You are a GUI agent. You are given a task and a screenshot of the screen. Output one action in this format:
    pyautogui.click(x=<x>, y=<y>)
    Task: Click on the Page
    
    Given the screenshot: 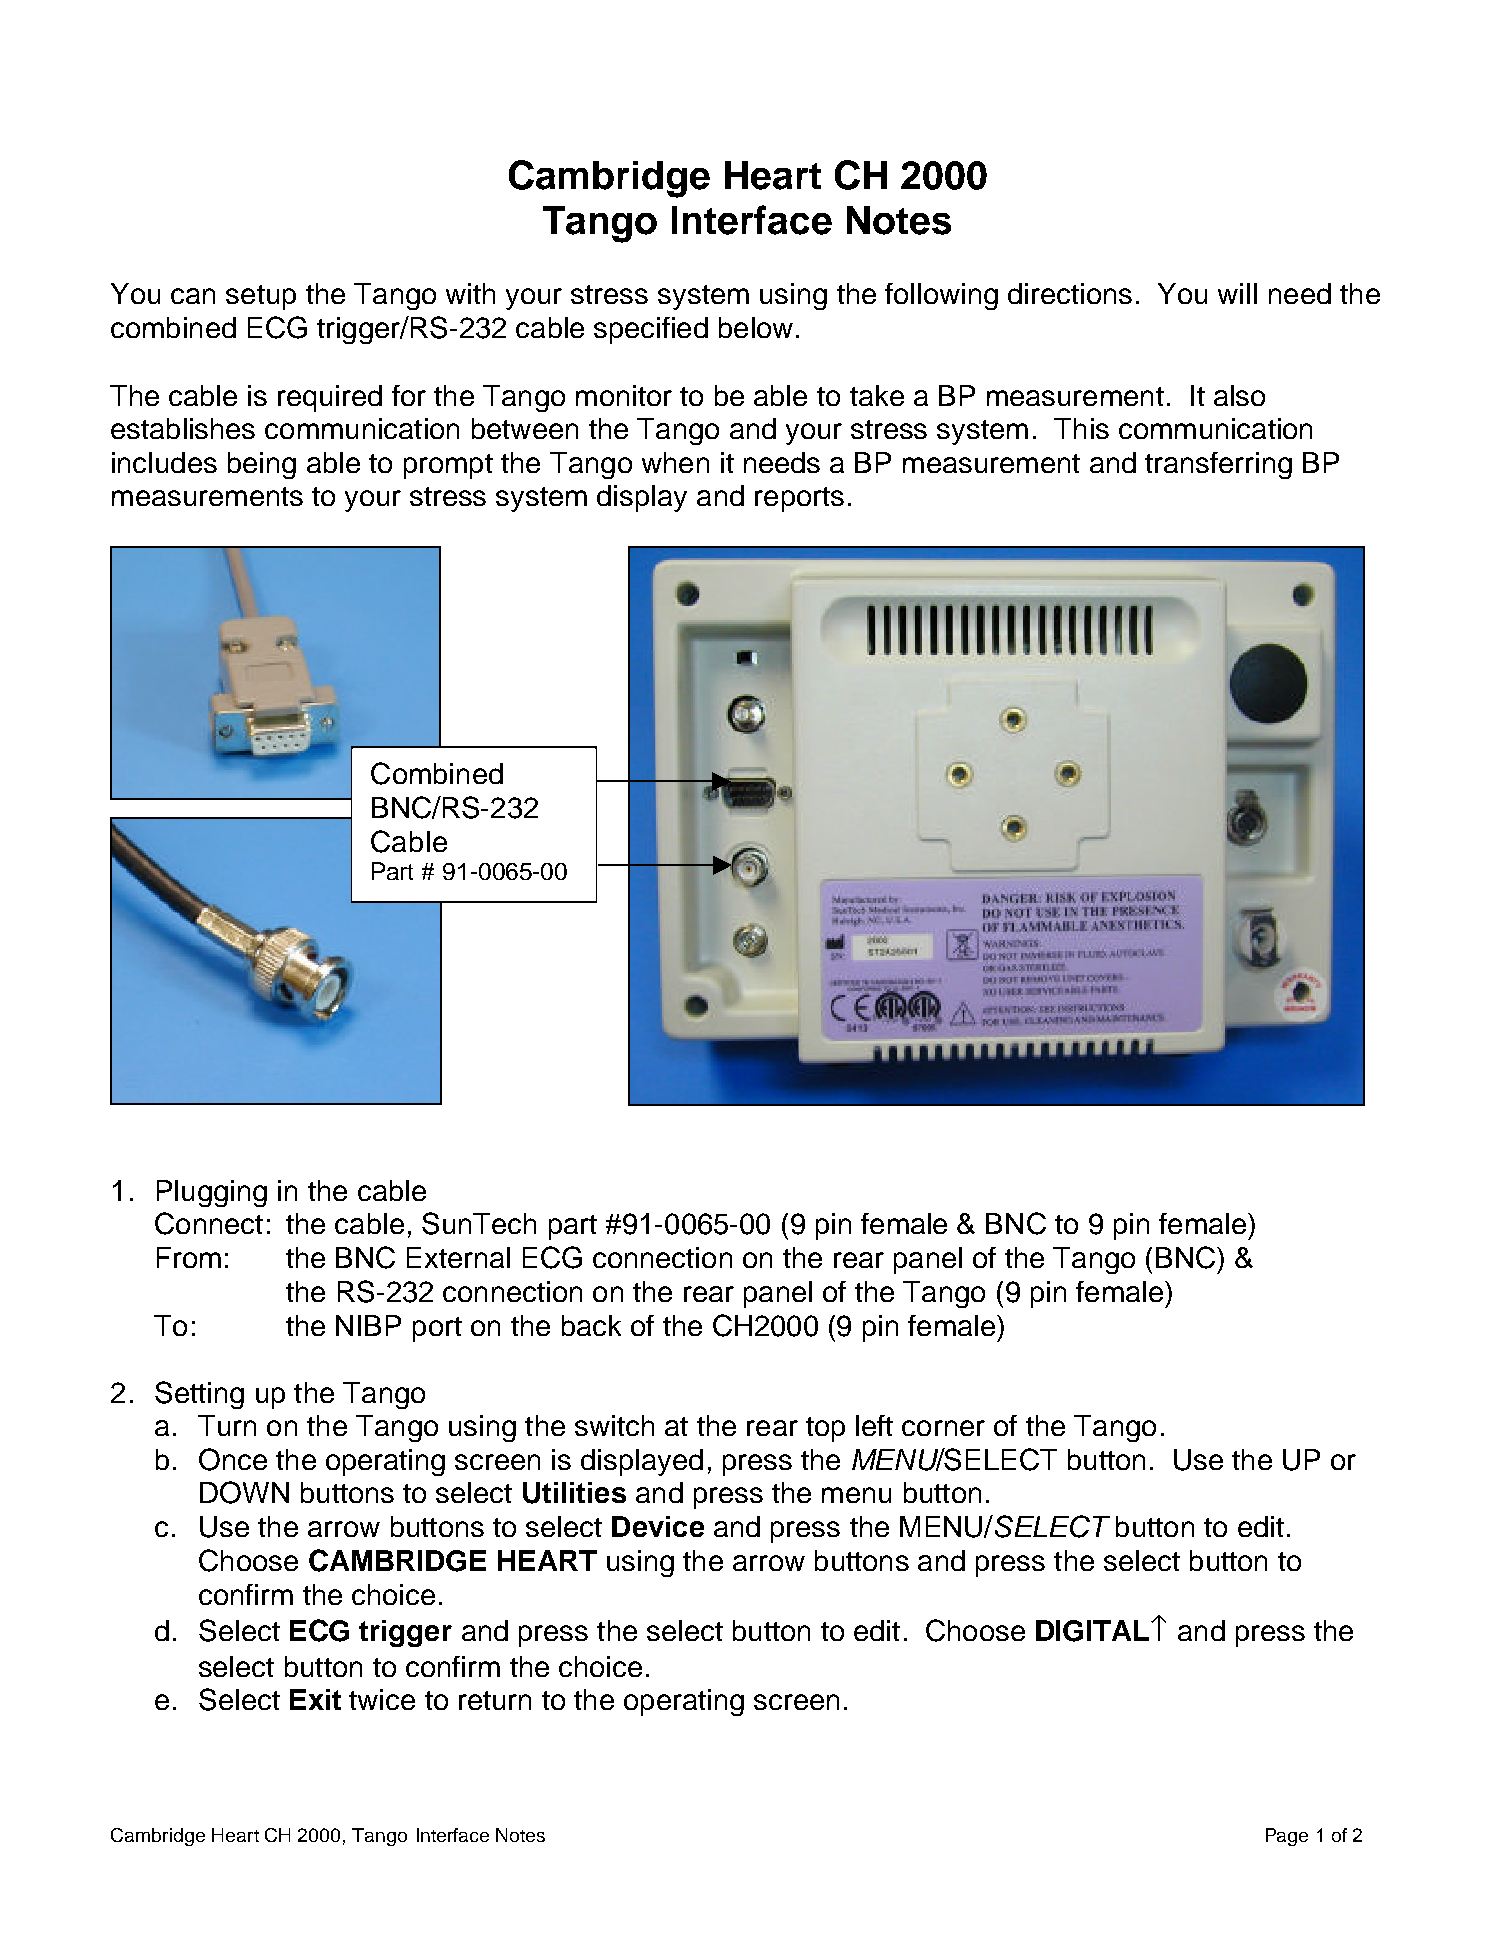 What is the action you would take?
    pyautogui.click(x=1287, y=1837)
